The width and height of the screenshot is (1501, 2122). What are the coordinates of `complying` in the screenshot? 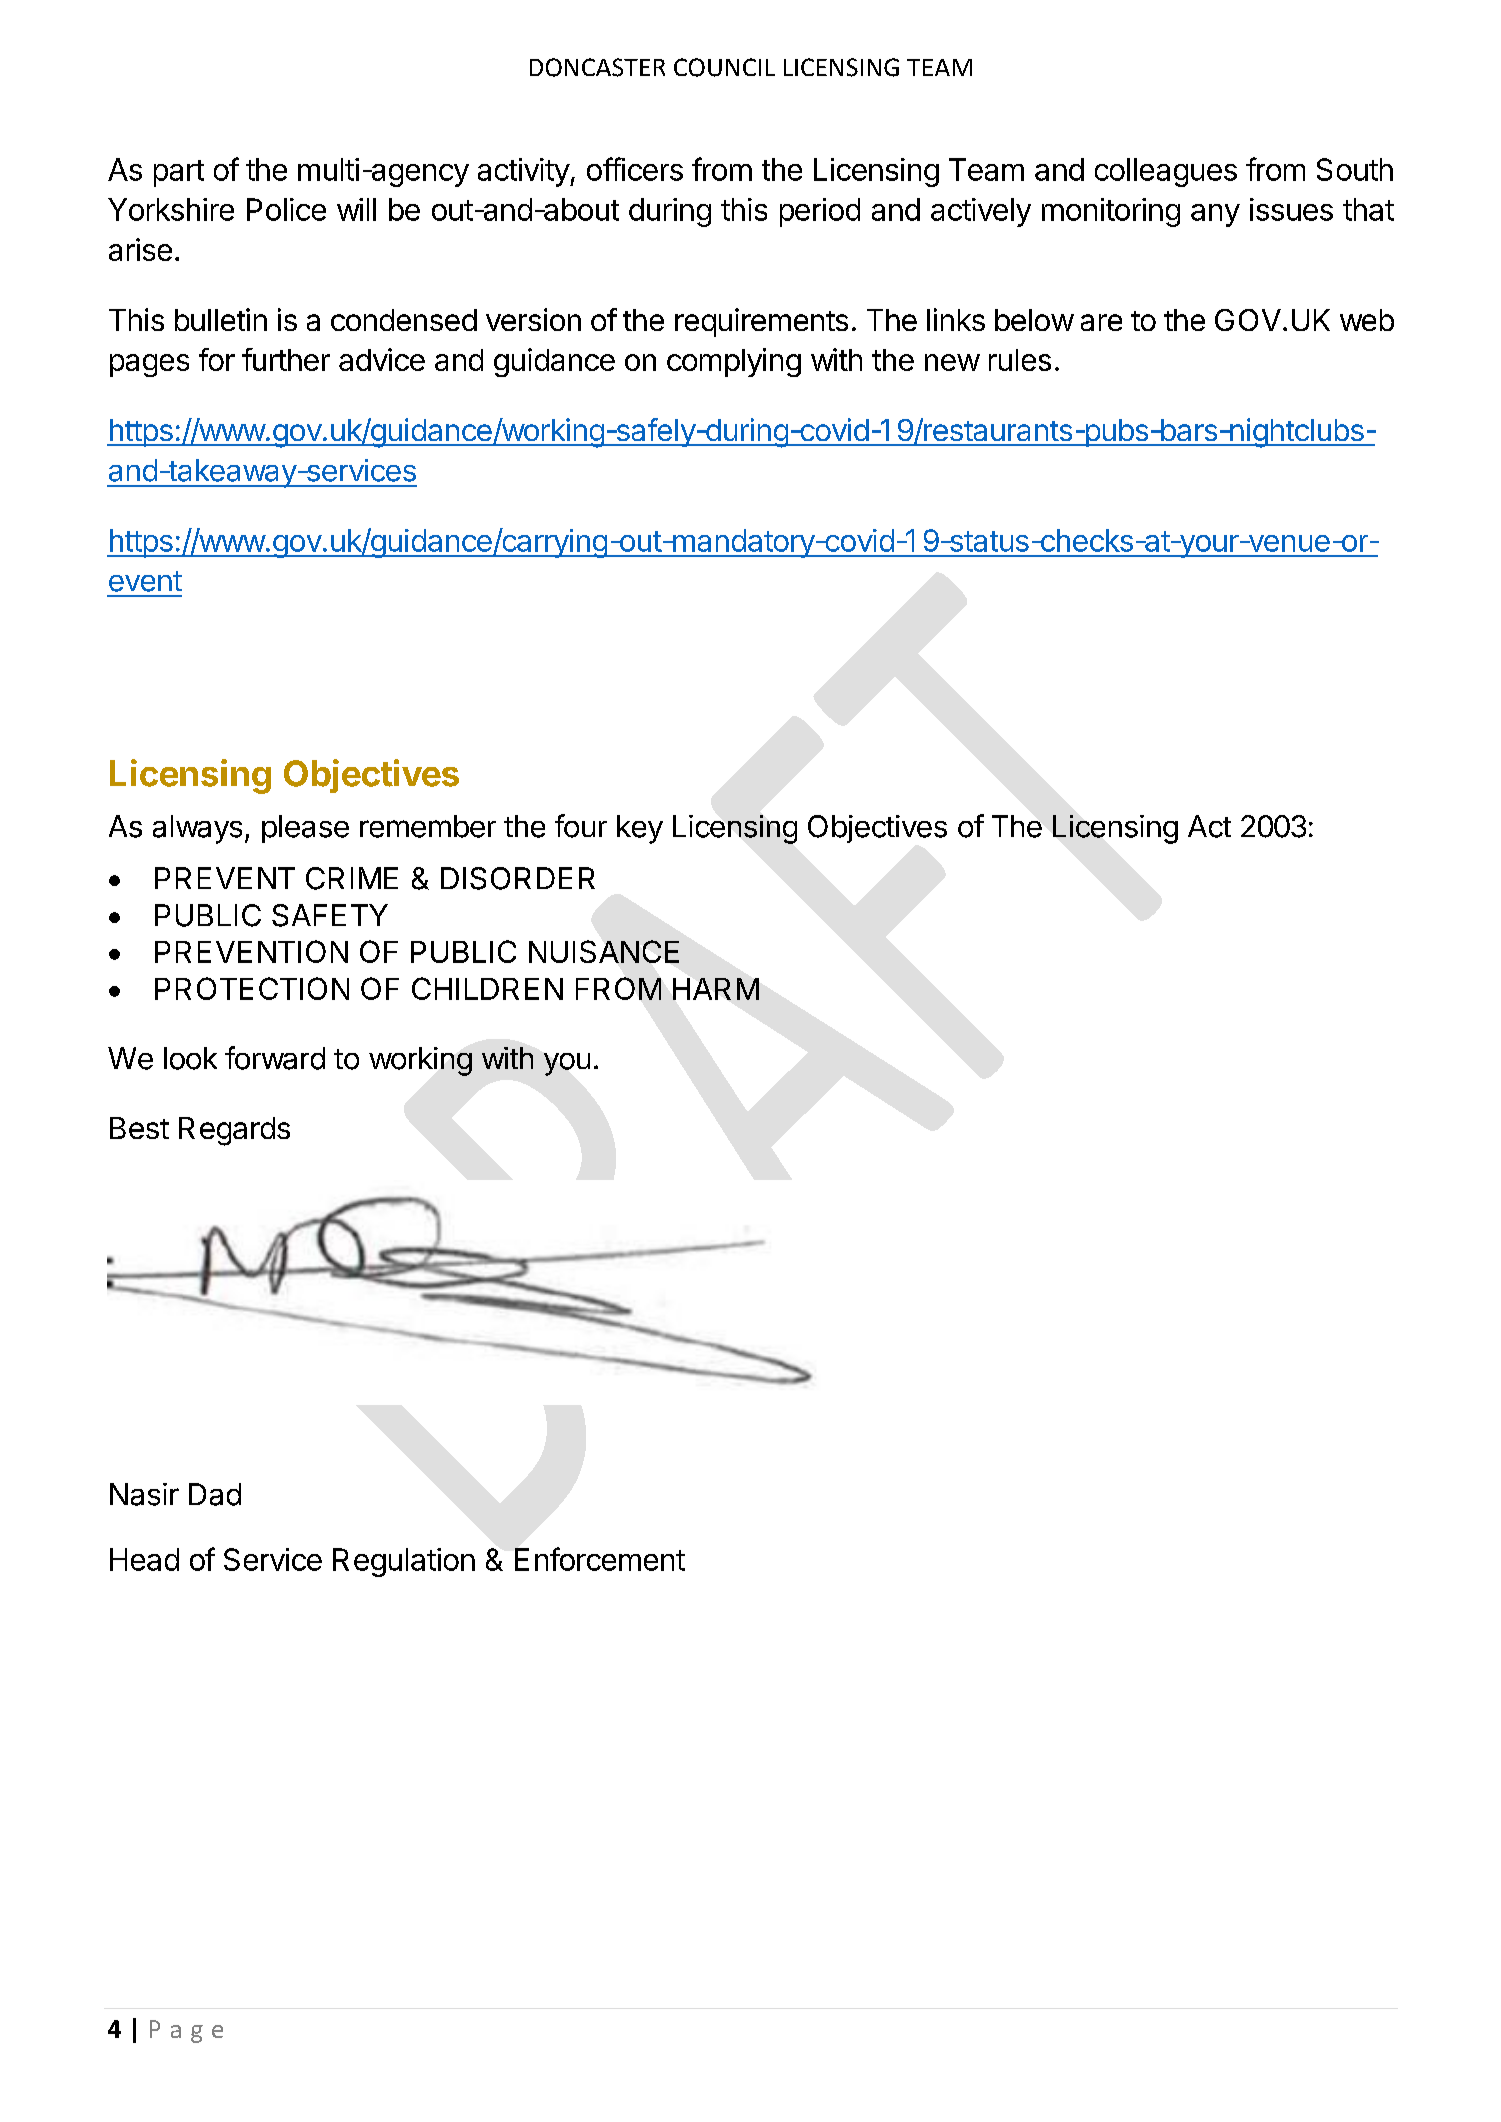 It's located at (734, 362).
